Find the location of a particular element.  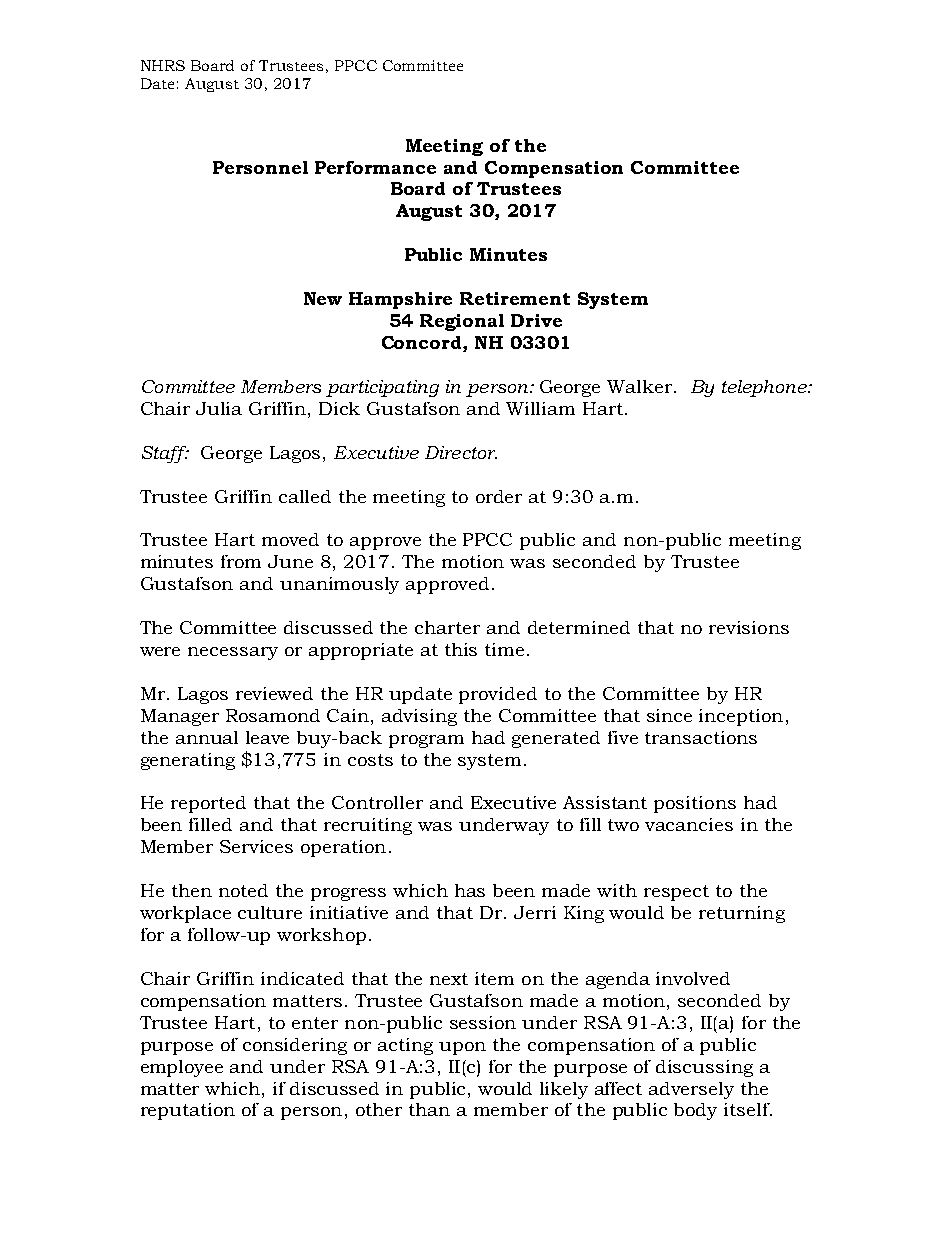

necessary is located at coordinates (233, 653).
